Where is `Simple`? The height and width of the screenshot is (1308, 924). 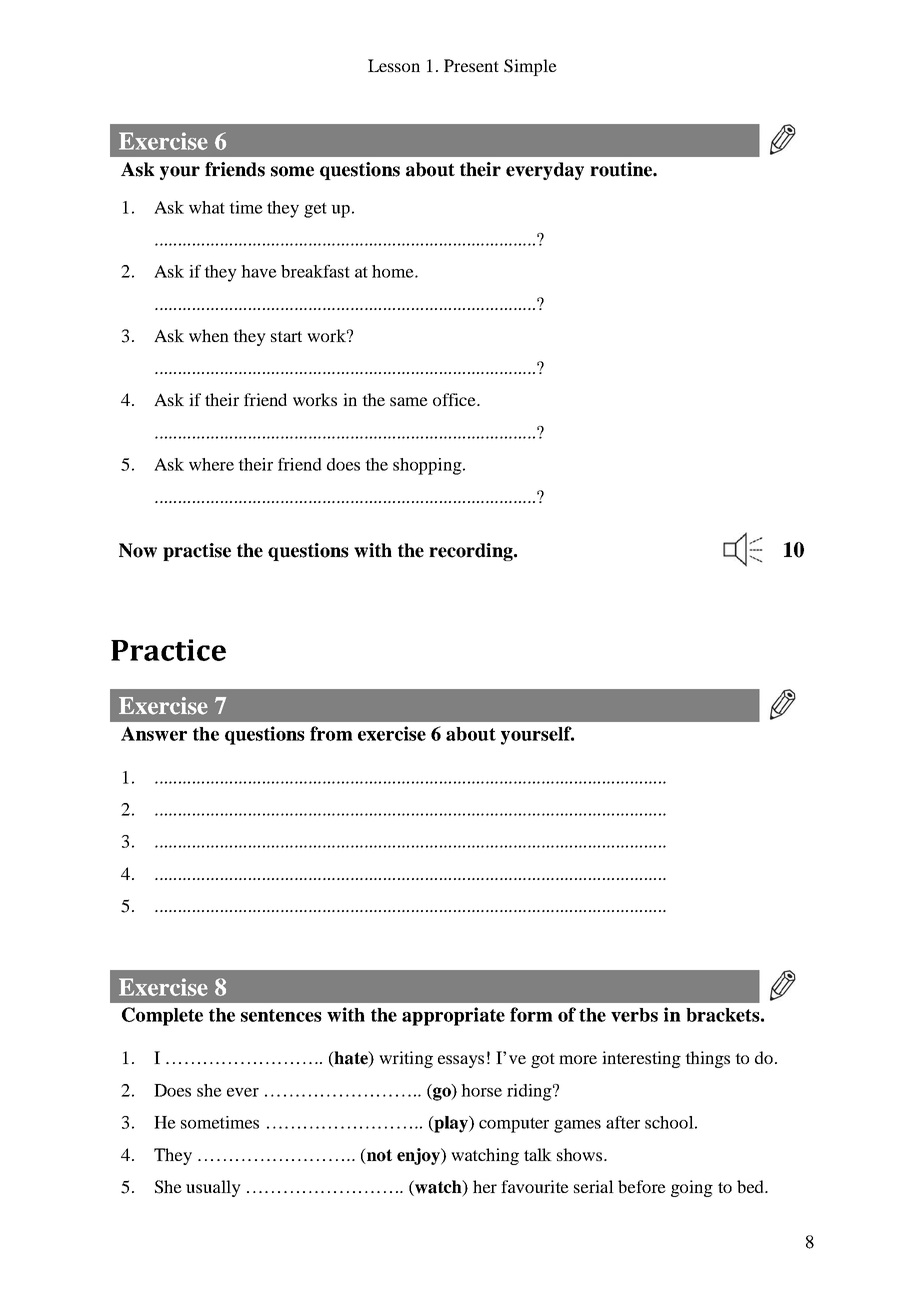
Simple is located at coordinates (530, 67).
